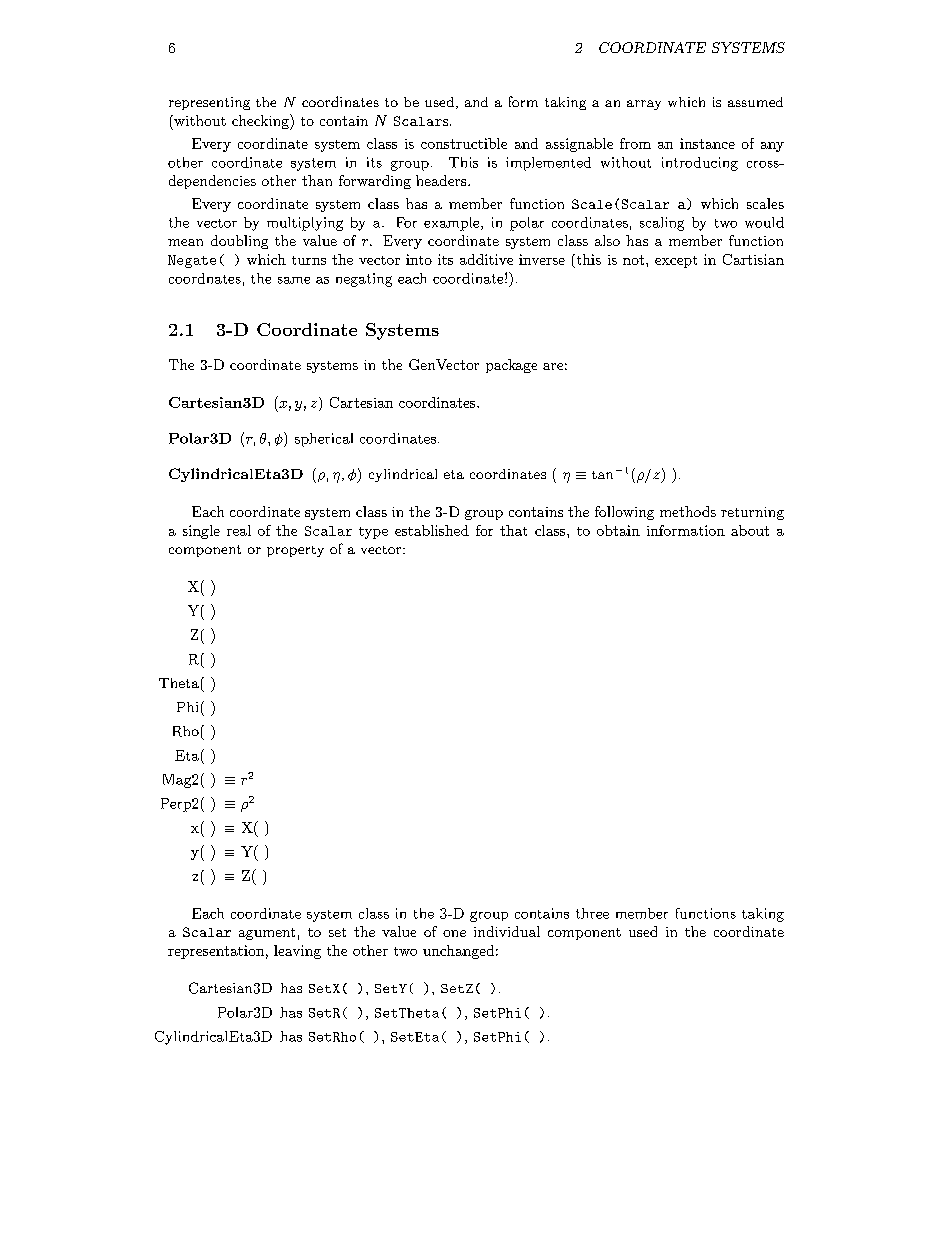 Image resolution: width=952 pixels, height=1233 pixels. Describe the element at coordinates (750, 530) in the screenshot. I see `about` at that location.
